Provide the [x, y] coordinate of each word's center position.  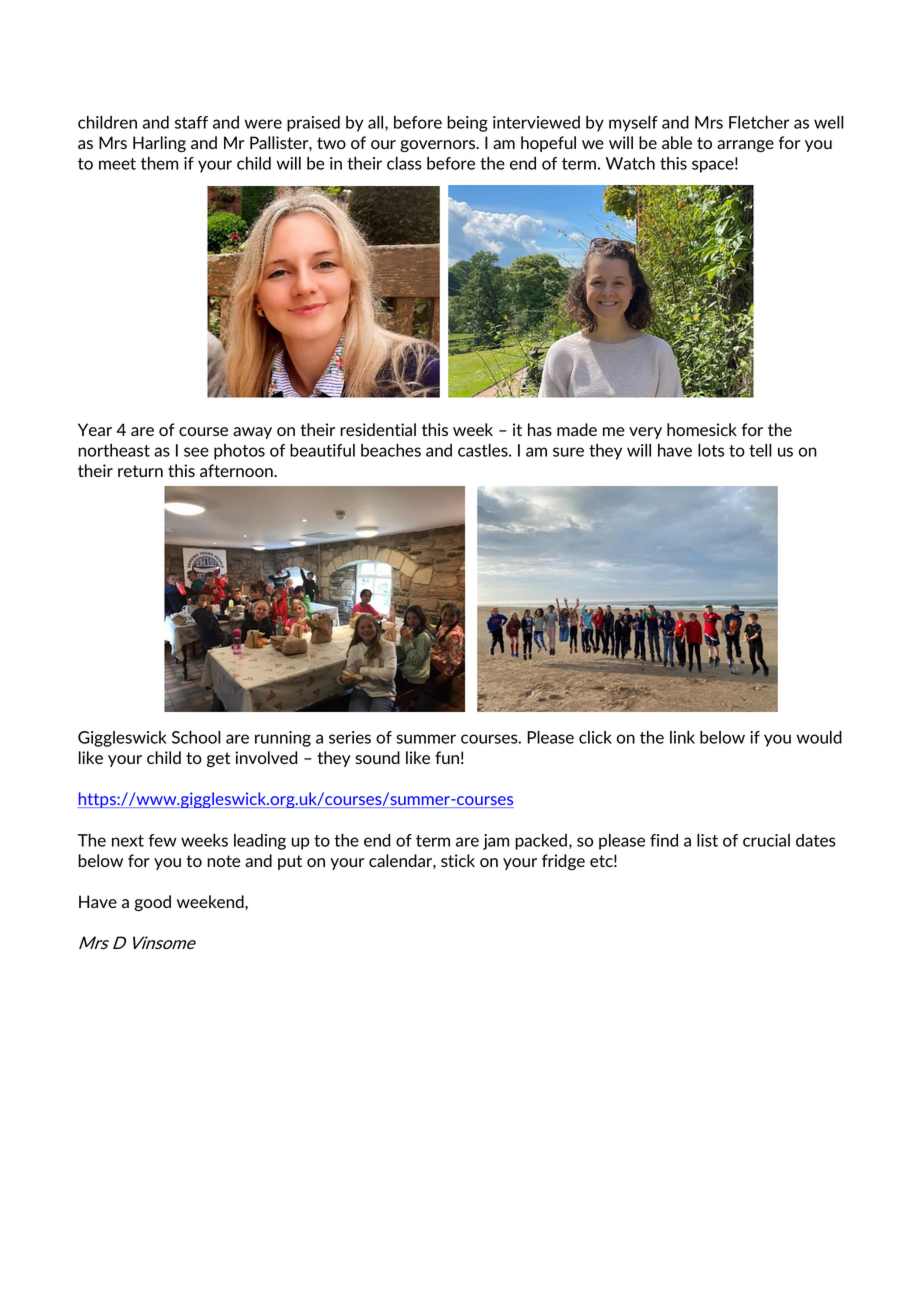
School [196, 737]
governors [439, 146]
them [159, 163]
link [682, 737]
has [540, 429]
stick [458, 860]
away [252, 433]
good [153, 903]
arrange [745, 146]
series [350, 737]
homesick [702, 429]
